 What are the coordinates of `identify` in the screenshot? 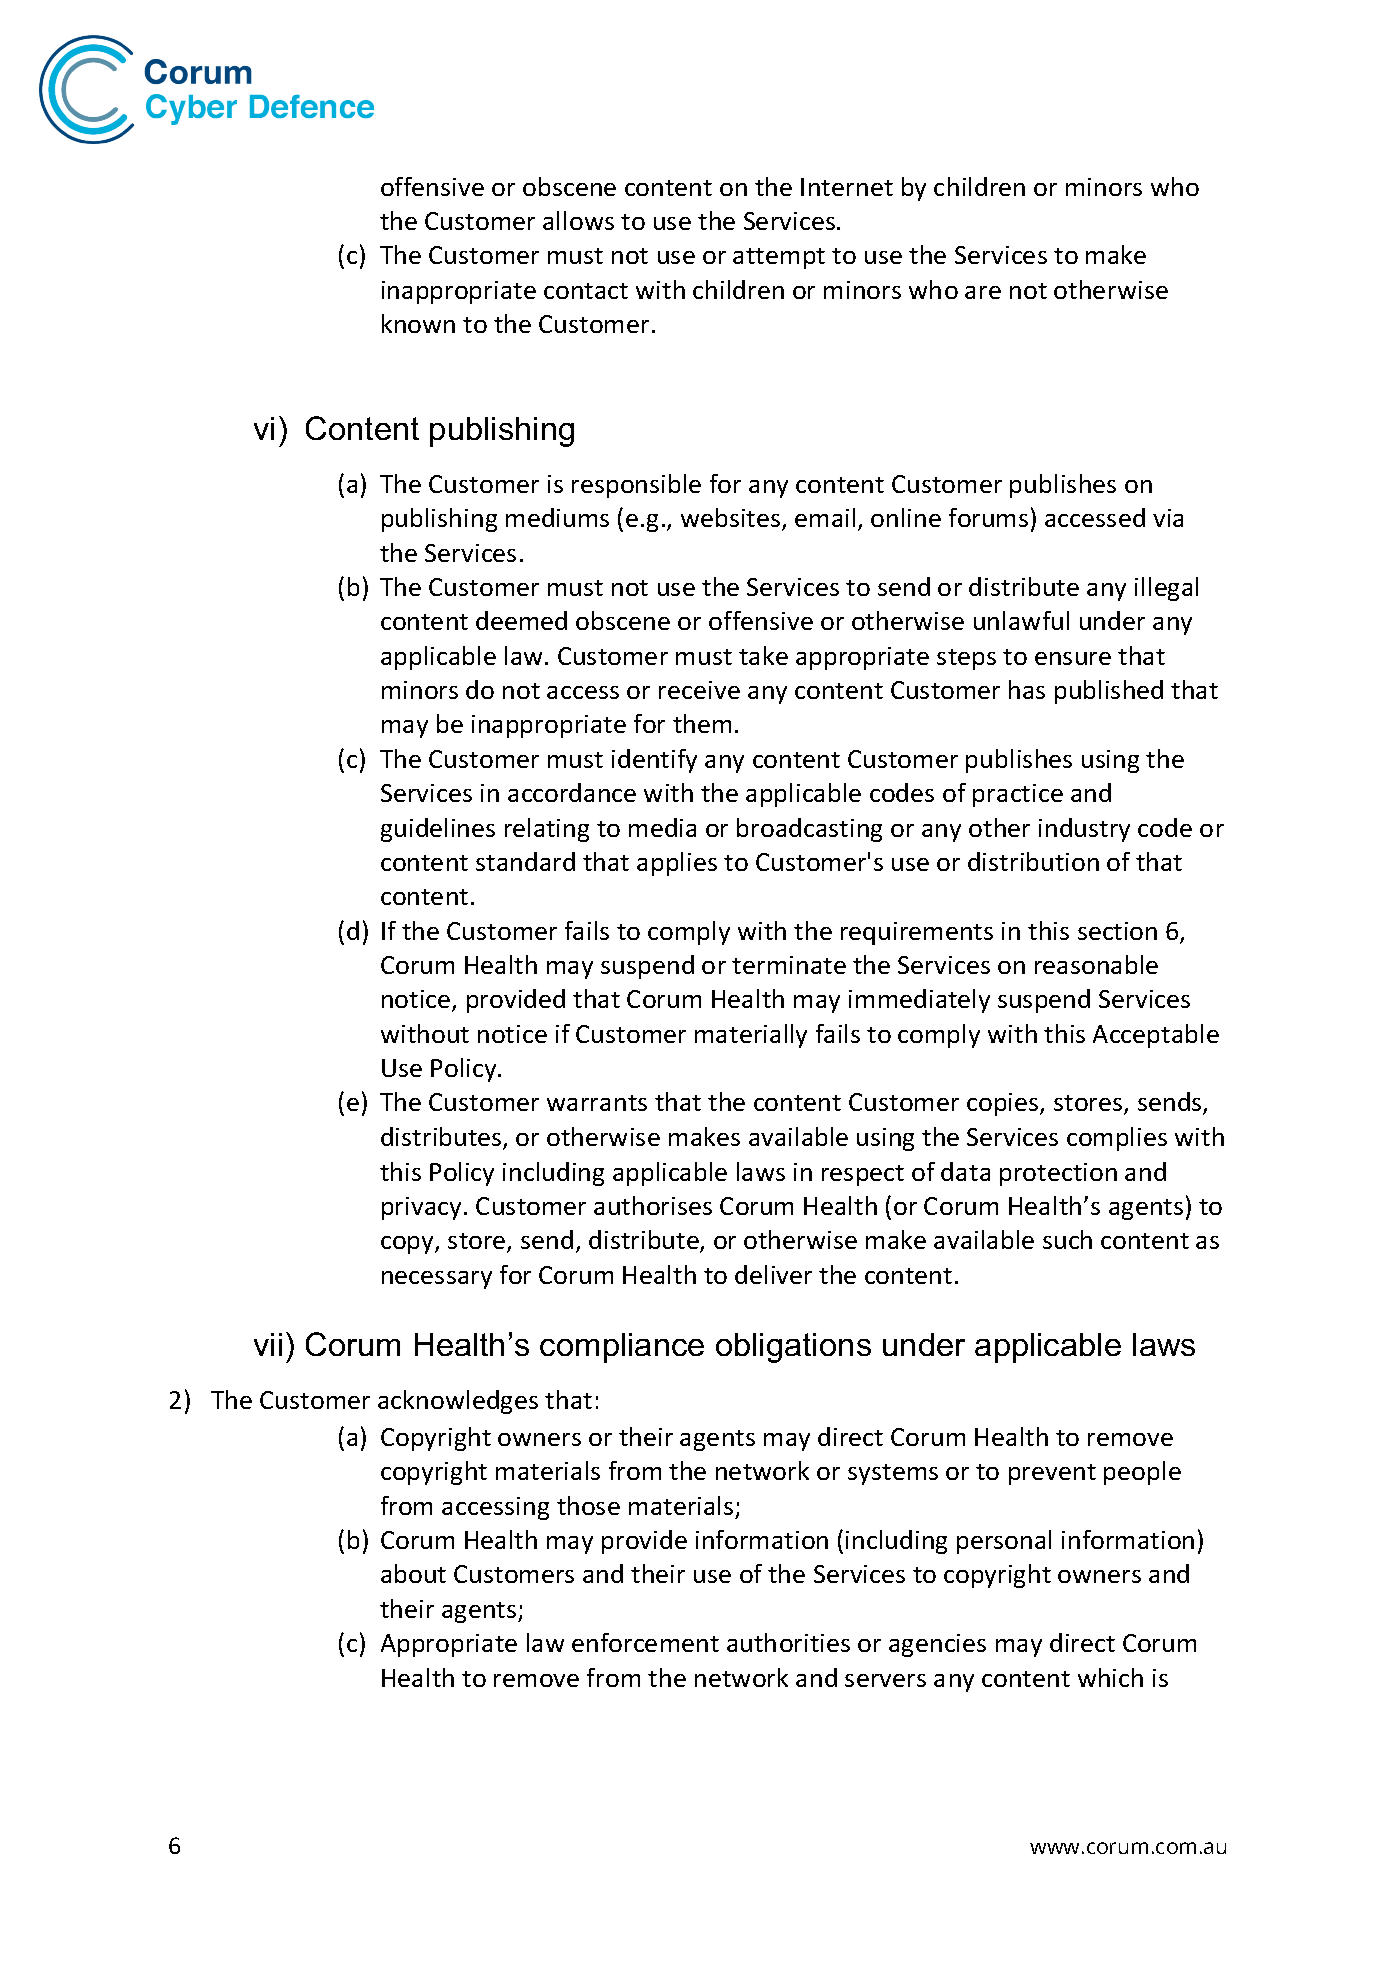 It's located at (654, 761).
